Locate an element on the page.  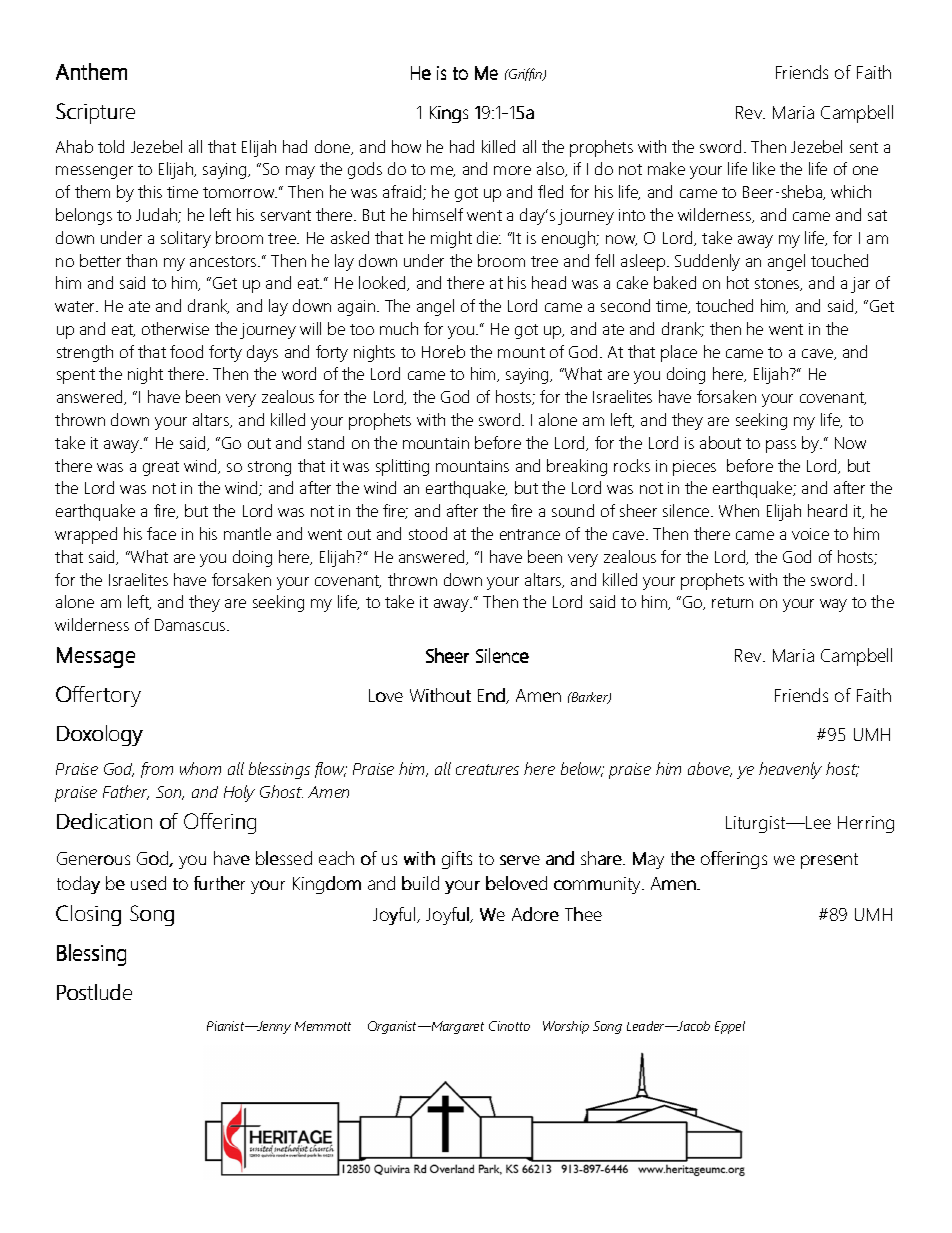
Horeb is located at coordinates (443, 351).
